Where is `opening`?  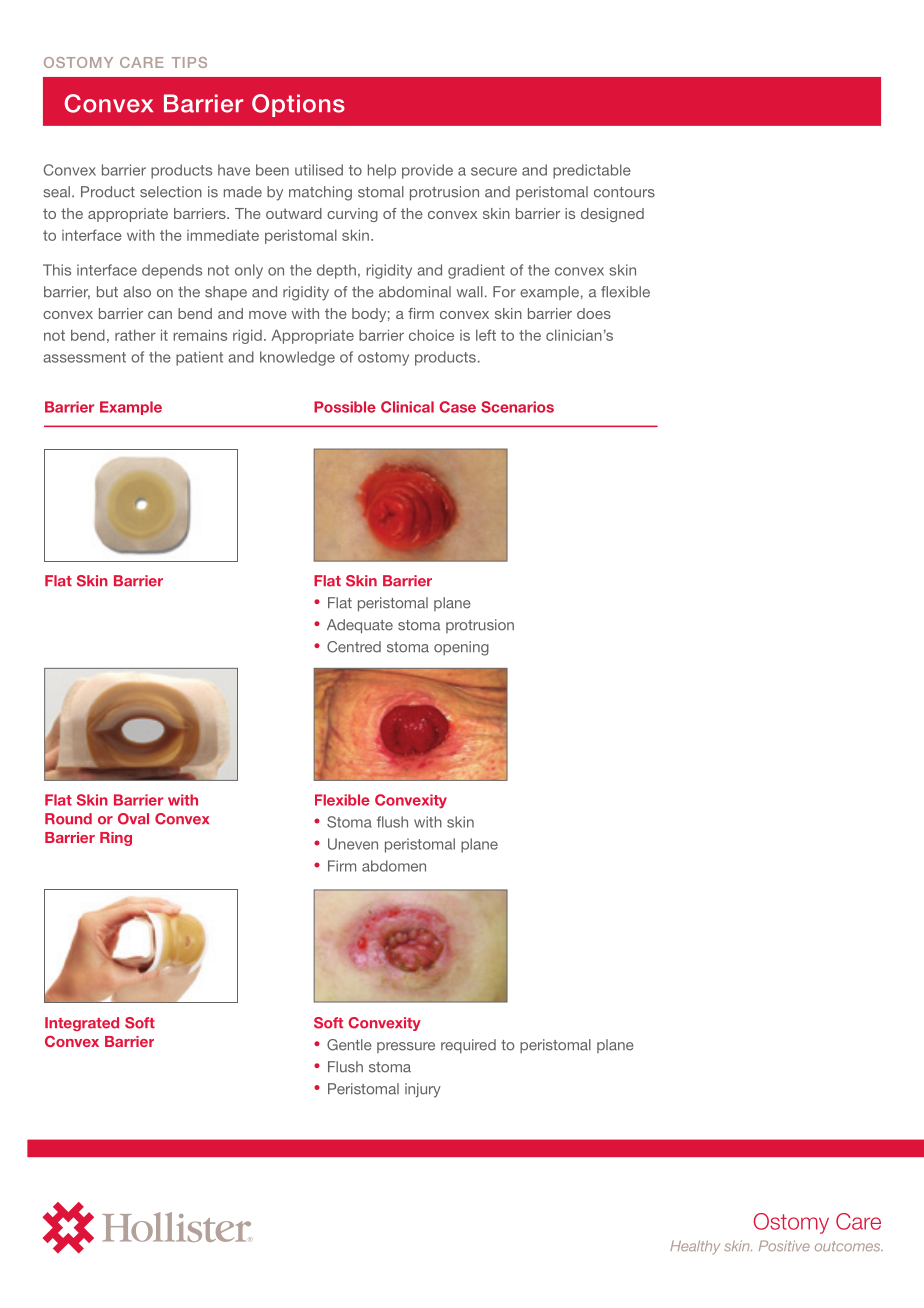 opening is located at coordinates (461, 648).
